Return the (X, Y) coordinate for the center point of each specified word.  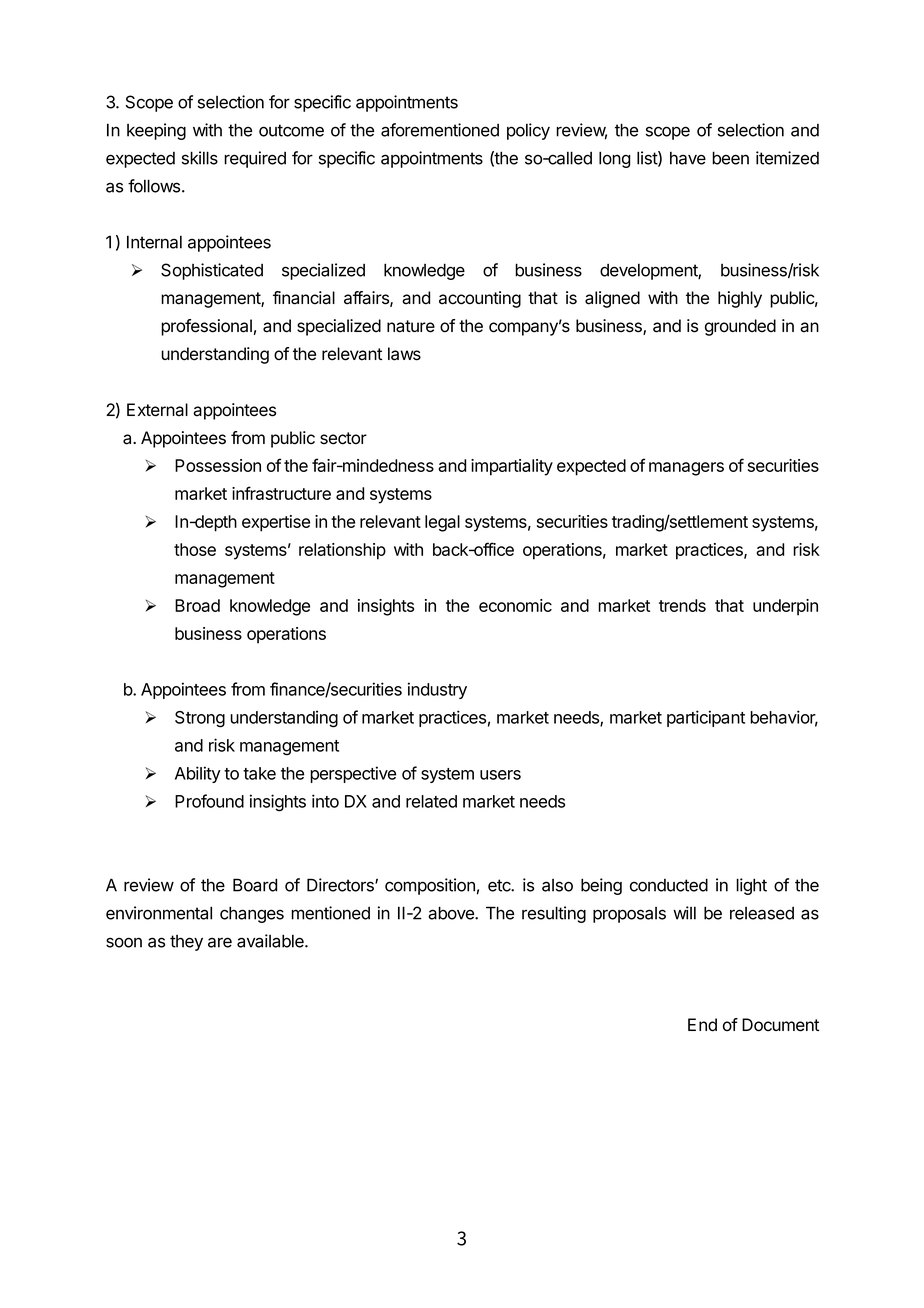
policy (528, 131)
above (452, 913)
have (688, 158)
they (186, 943)
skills (200, 158)
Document (780, 1025)
